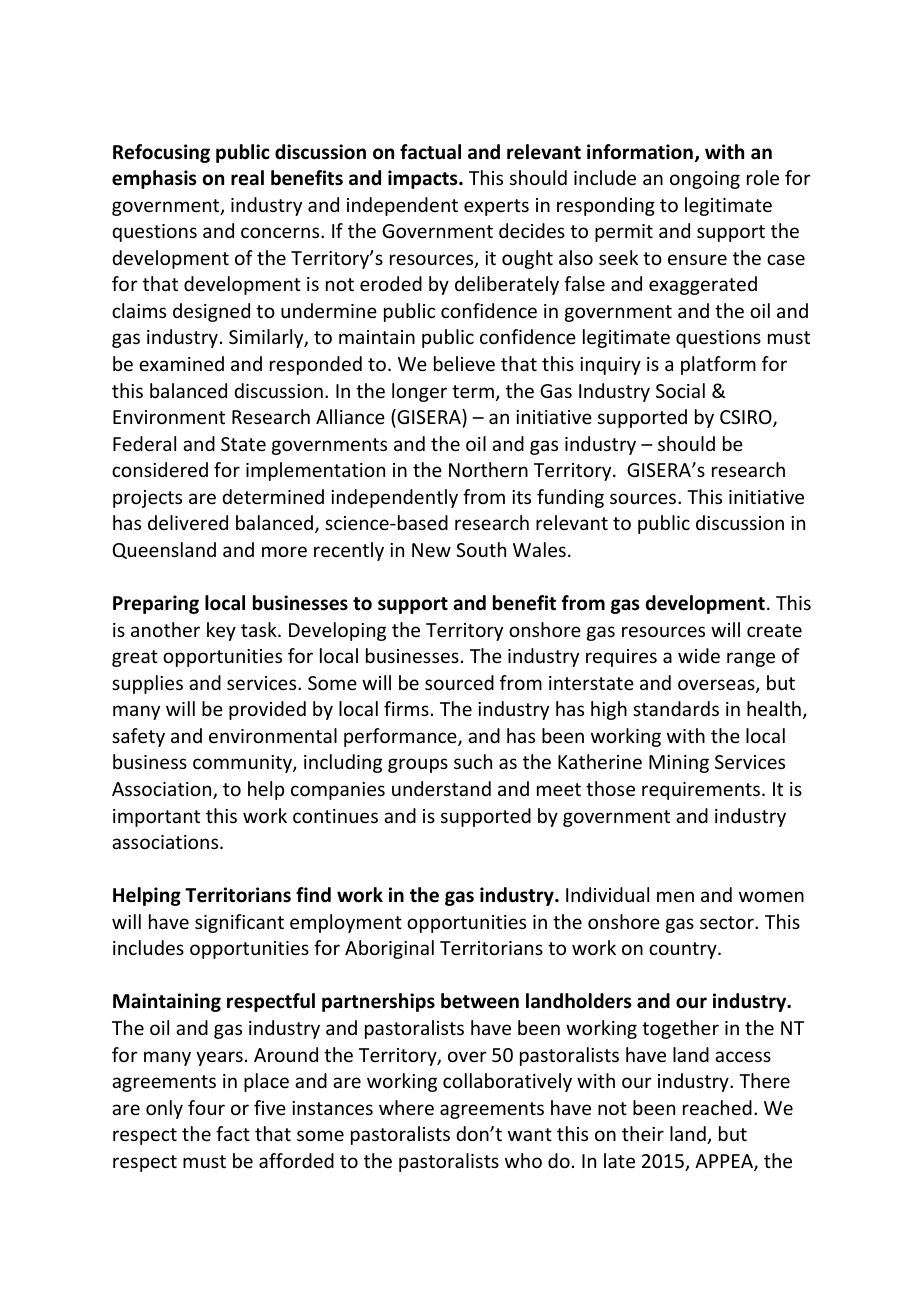 The height and width of the page is (1308, 924). Describe the element at coordinates (247, 178) in the page. I see `real` at that location.
